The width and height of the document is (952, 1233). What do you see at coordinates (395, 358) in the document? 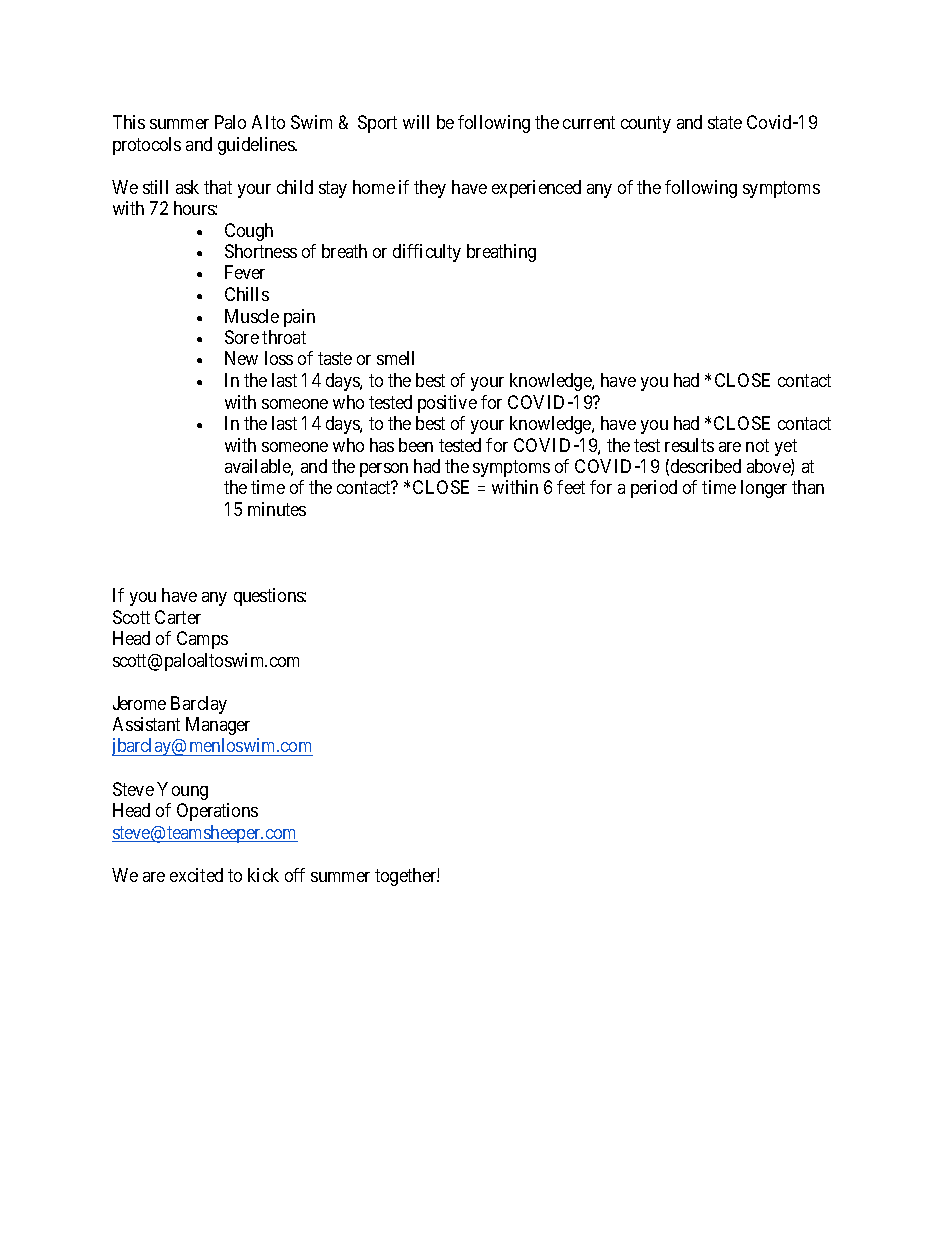
I see `smell` at bounding box center [395, 358].
